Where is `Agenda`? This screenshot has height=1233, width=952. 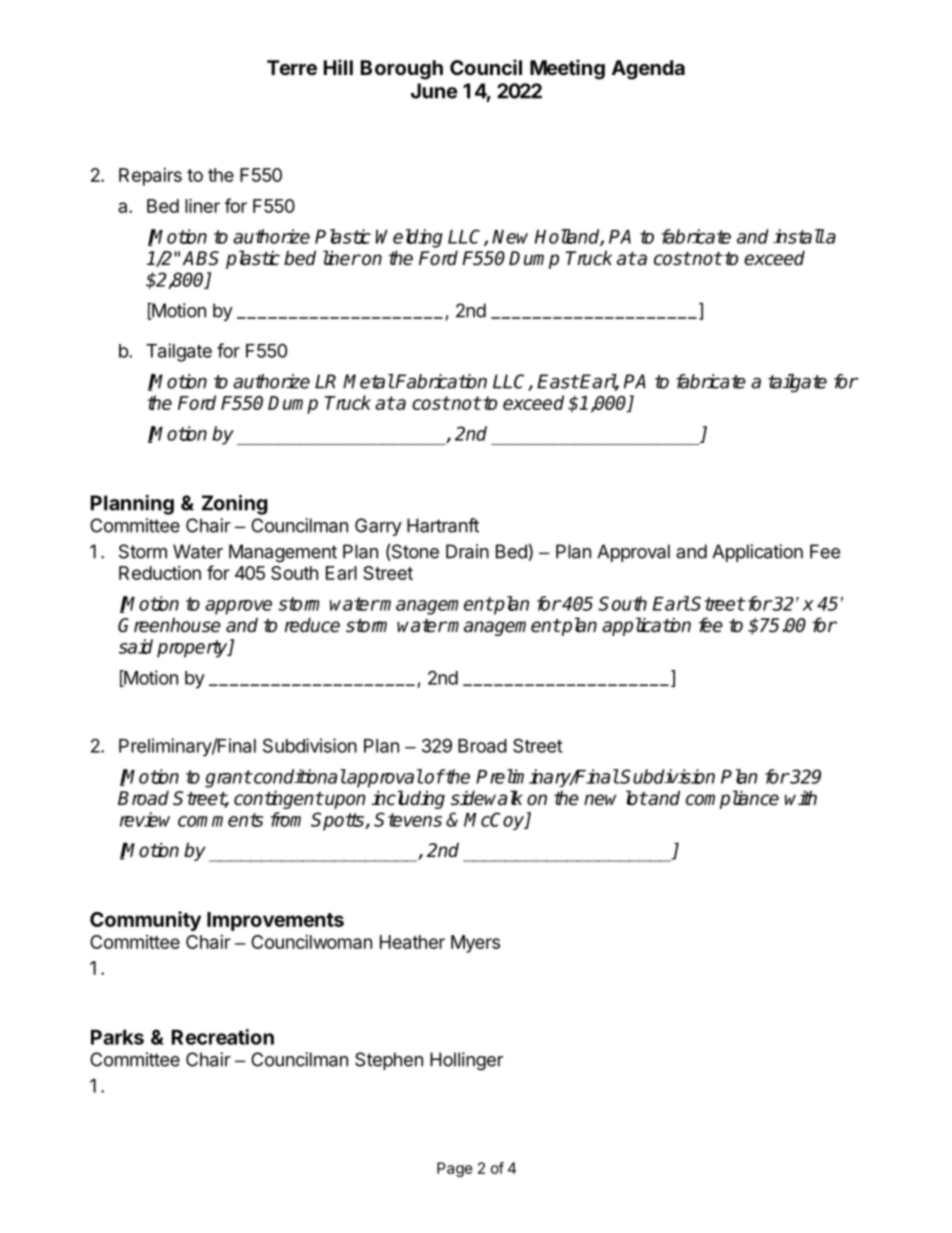 Agenda is located at coordinates (648, 70).
